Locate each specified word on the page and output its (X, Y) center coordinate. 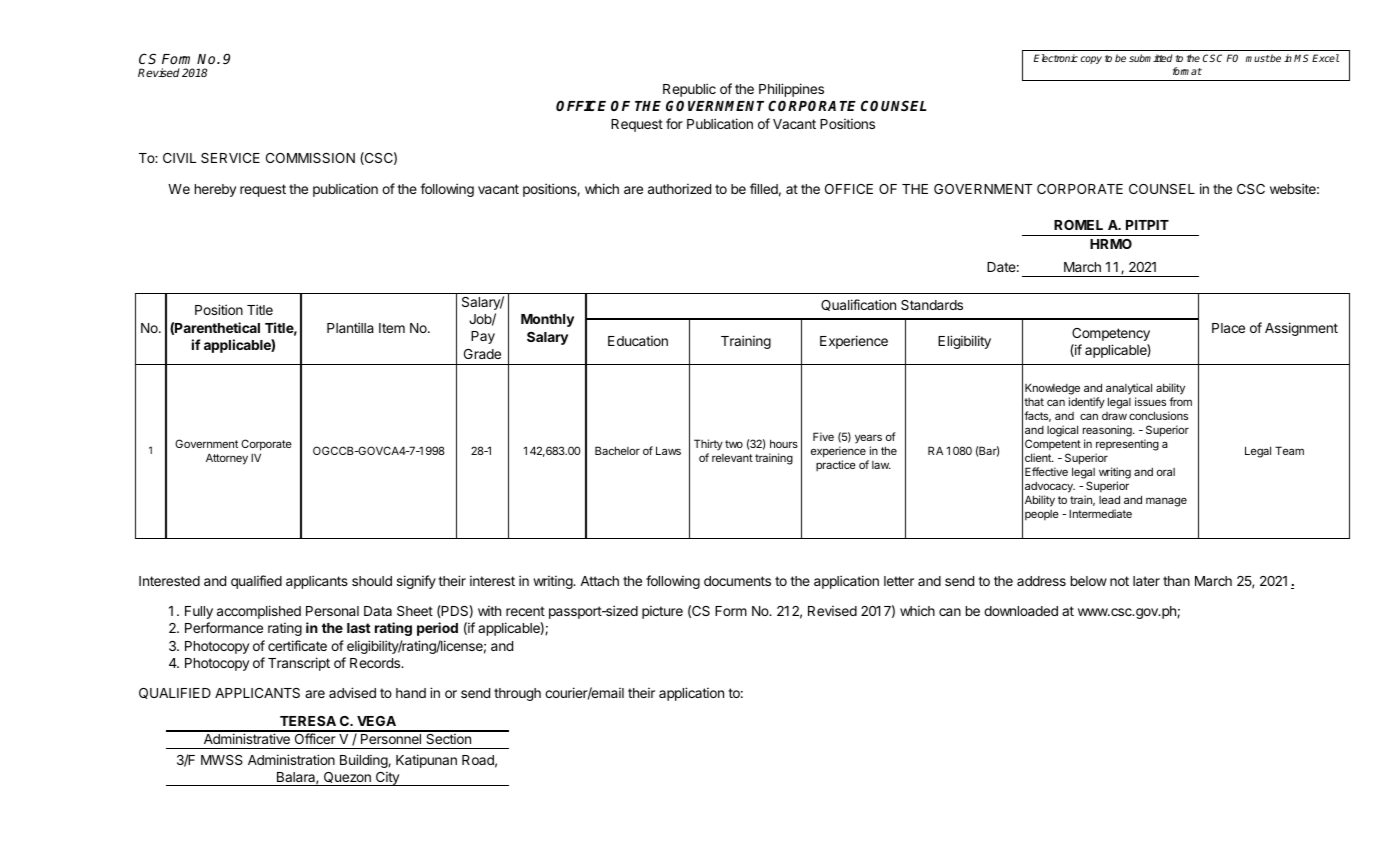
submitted (1150, 58)
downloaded (1021, 611)
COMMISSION (310, 158)
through (517, 694)
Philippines (791, 90)
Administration (291, 759)
